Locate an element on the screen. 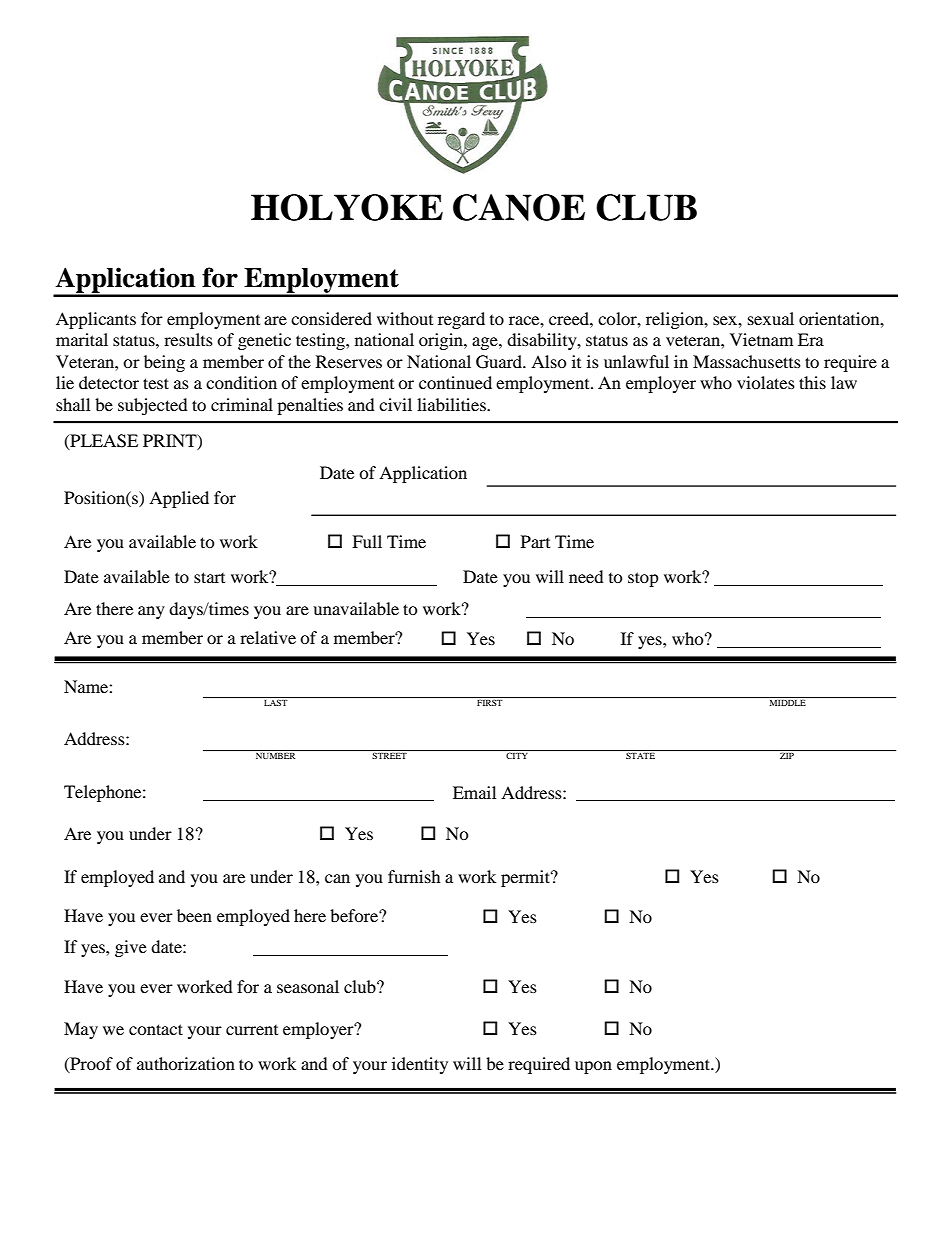 The height and width of the screenshot is (1233, 952). FIRST is located at coordinates (490, 702).
